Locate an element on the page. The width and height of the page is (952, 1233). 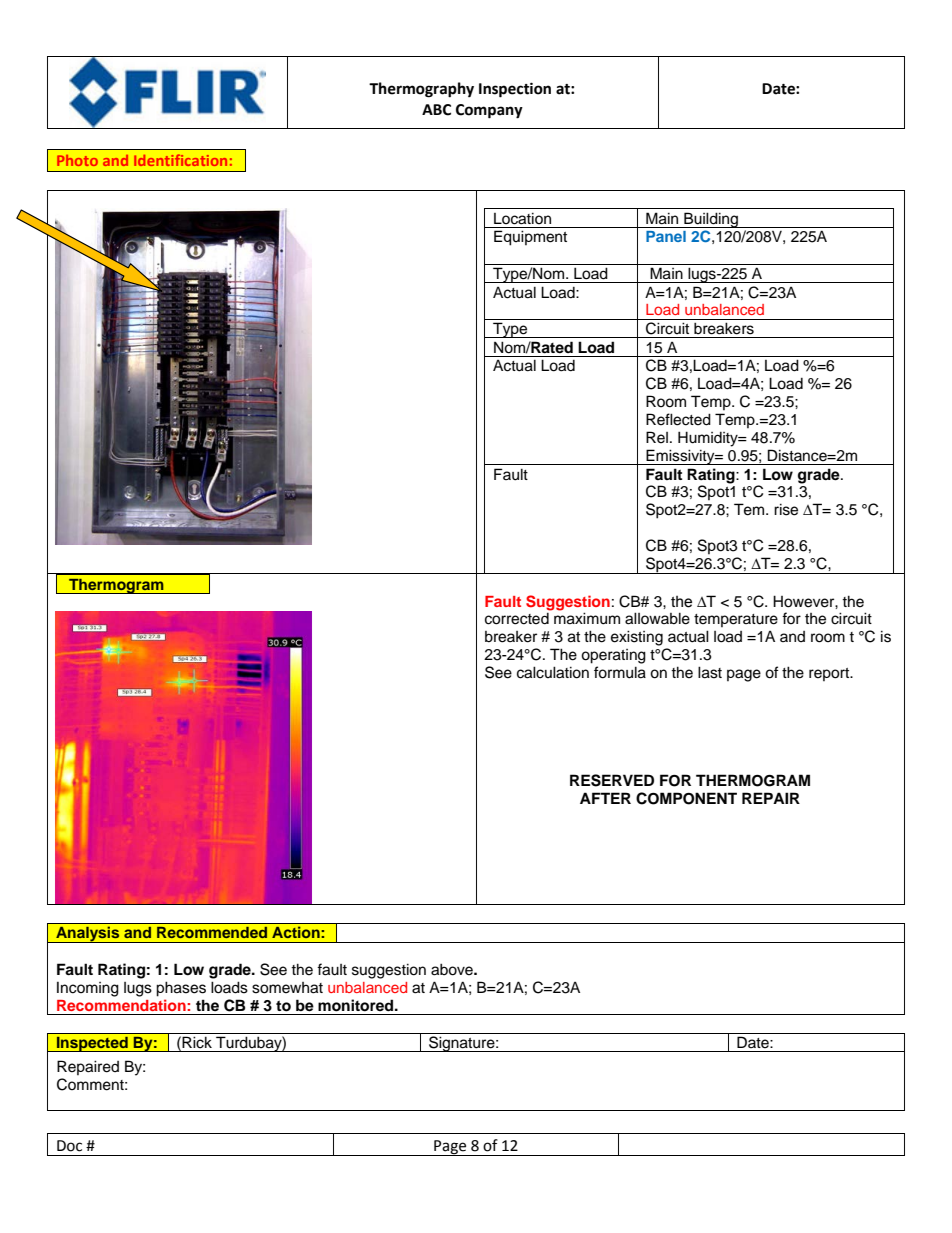
last is located at coordinates (710, 672).
